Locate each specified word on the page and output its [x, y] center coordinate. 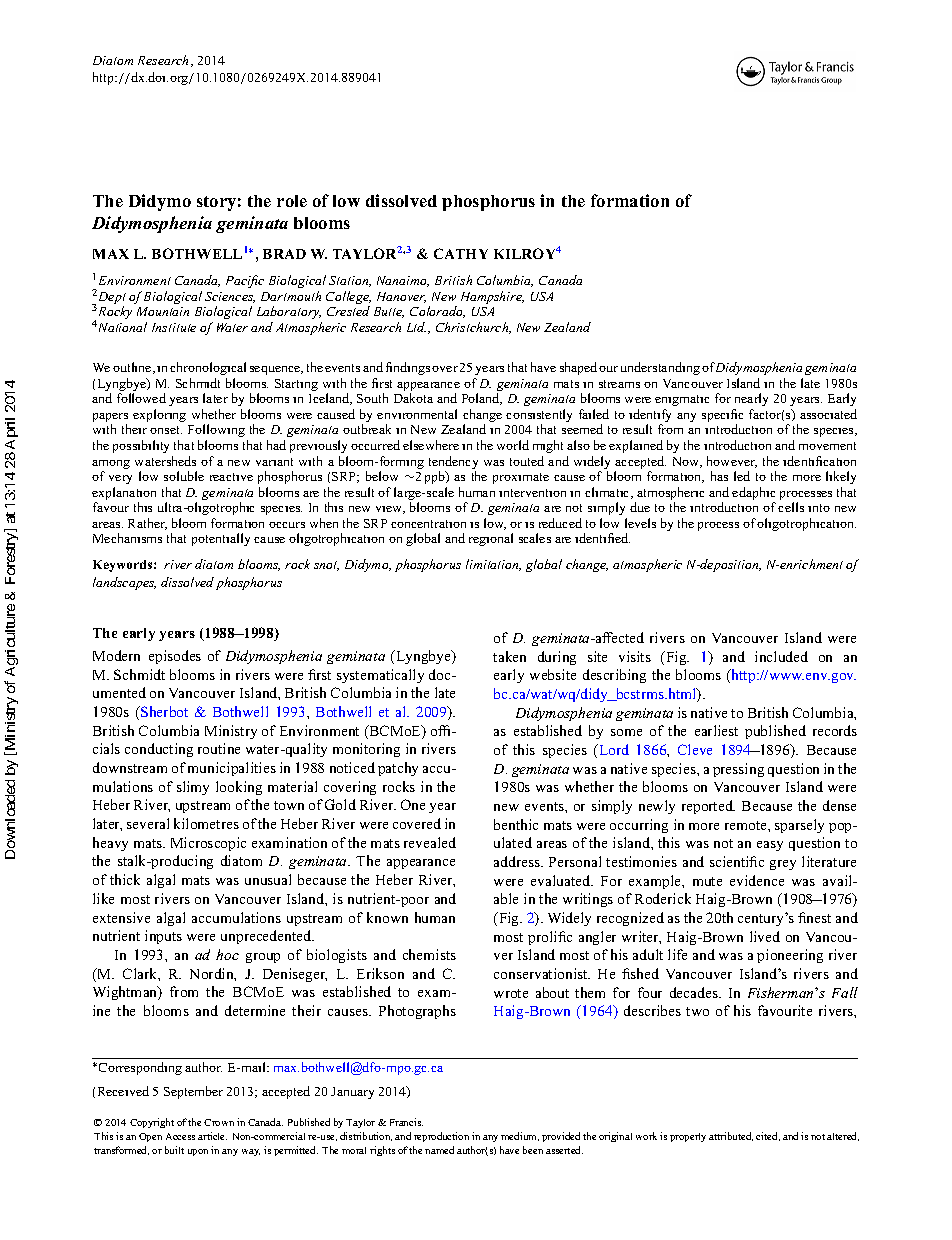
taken [509, 656]
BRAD [284, 254]
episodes [175, 657]
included [781, 656]
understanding [660, 368]
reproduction [441, 1137]
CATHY [461, 253]
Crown [219, 1122]
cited [768, 1136]
